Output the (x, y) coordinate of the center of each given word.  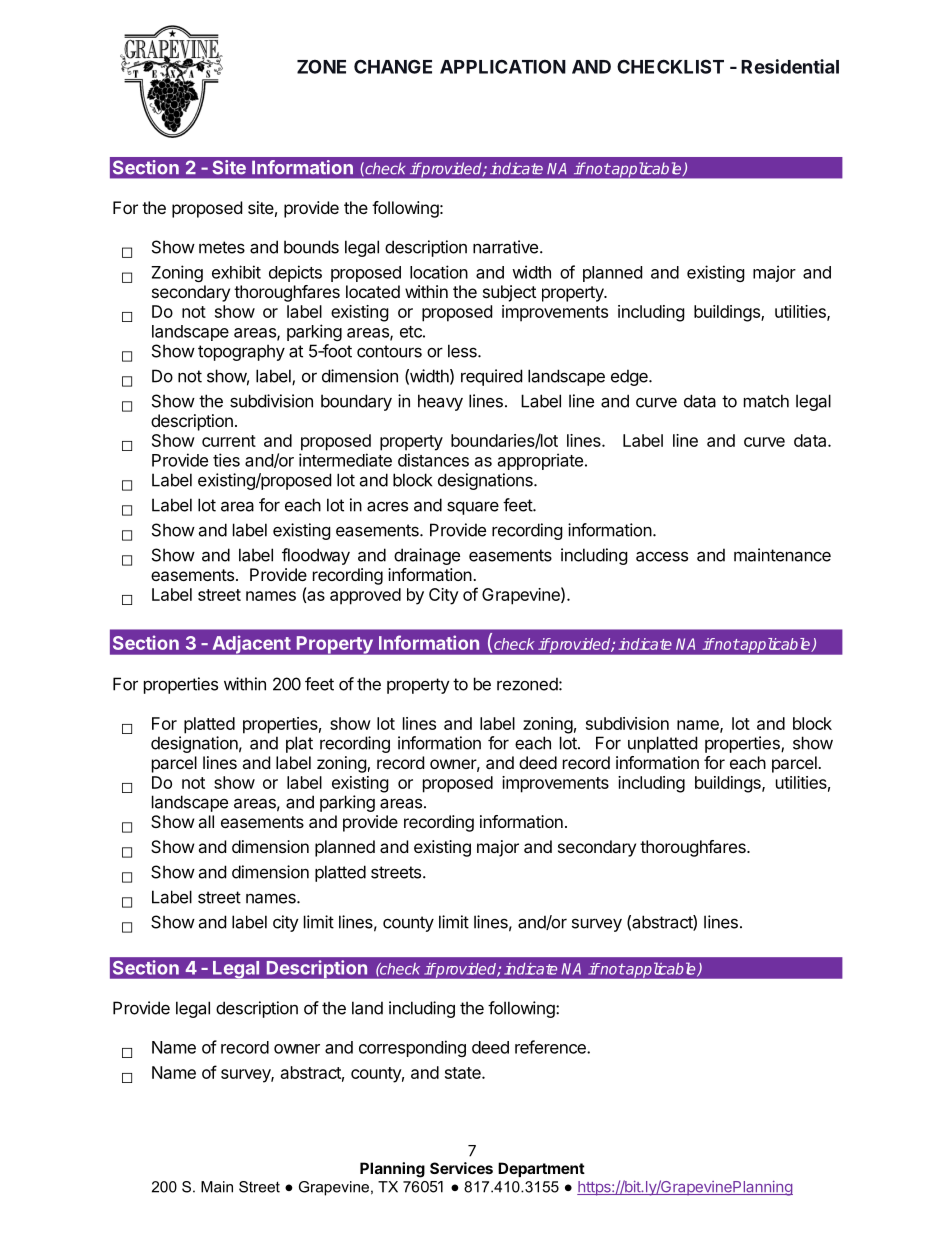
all (206, 821)
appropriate (540, 461)
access (662, 556)
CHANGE (393, 66)
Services (461, 1168)
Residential (790, 66)
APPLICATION (503, 66)
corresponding (412, 1048)
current (229, 441)
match (766, 401)
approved (365, 596)
